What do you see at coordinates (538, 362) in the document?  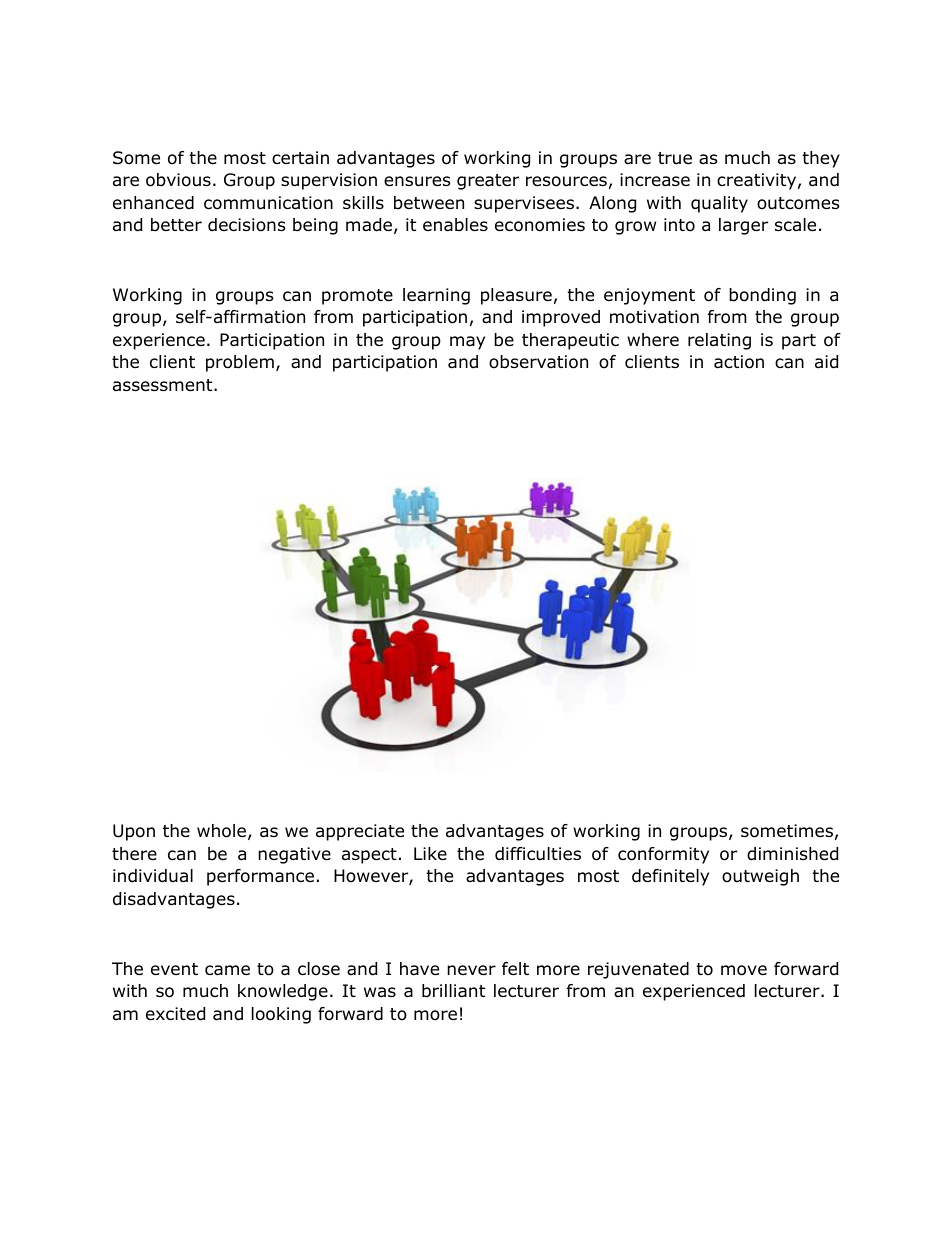 I see `observation` at bounding box center [538, 362].
